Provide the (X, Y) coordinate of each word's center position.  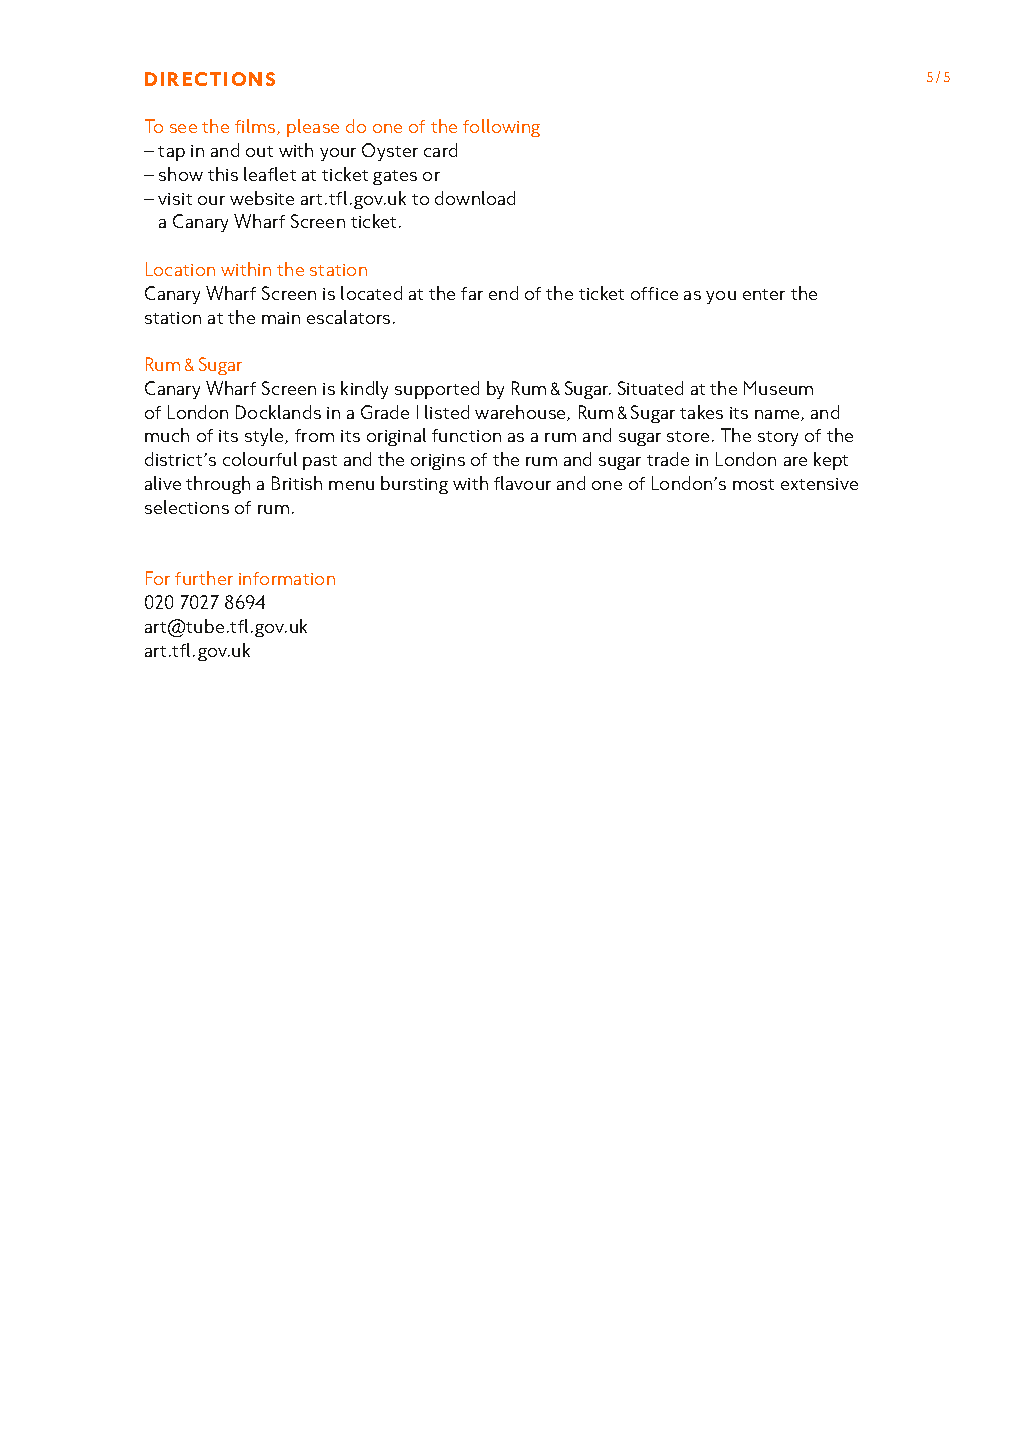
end (503, 293)
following (501, 128)
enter (764, 294)
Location (180, 269)
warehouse (521, 413)
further (204, 578)
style (265, 437)
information (287, 578)
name (778, 415)
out (259, 151)
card (440, 150)
